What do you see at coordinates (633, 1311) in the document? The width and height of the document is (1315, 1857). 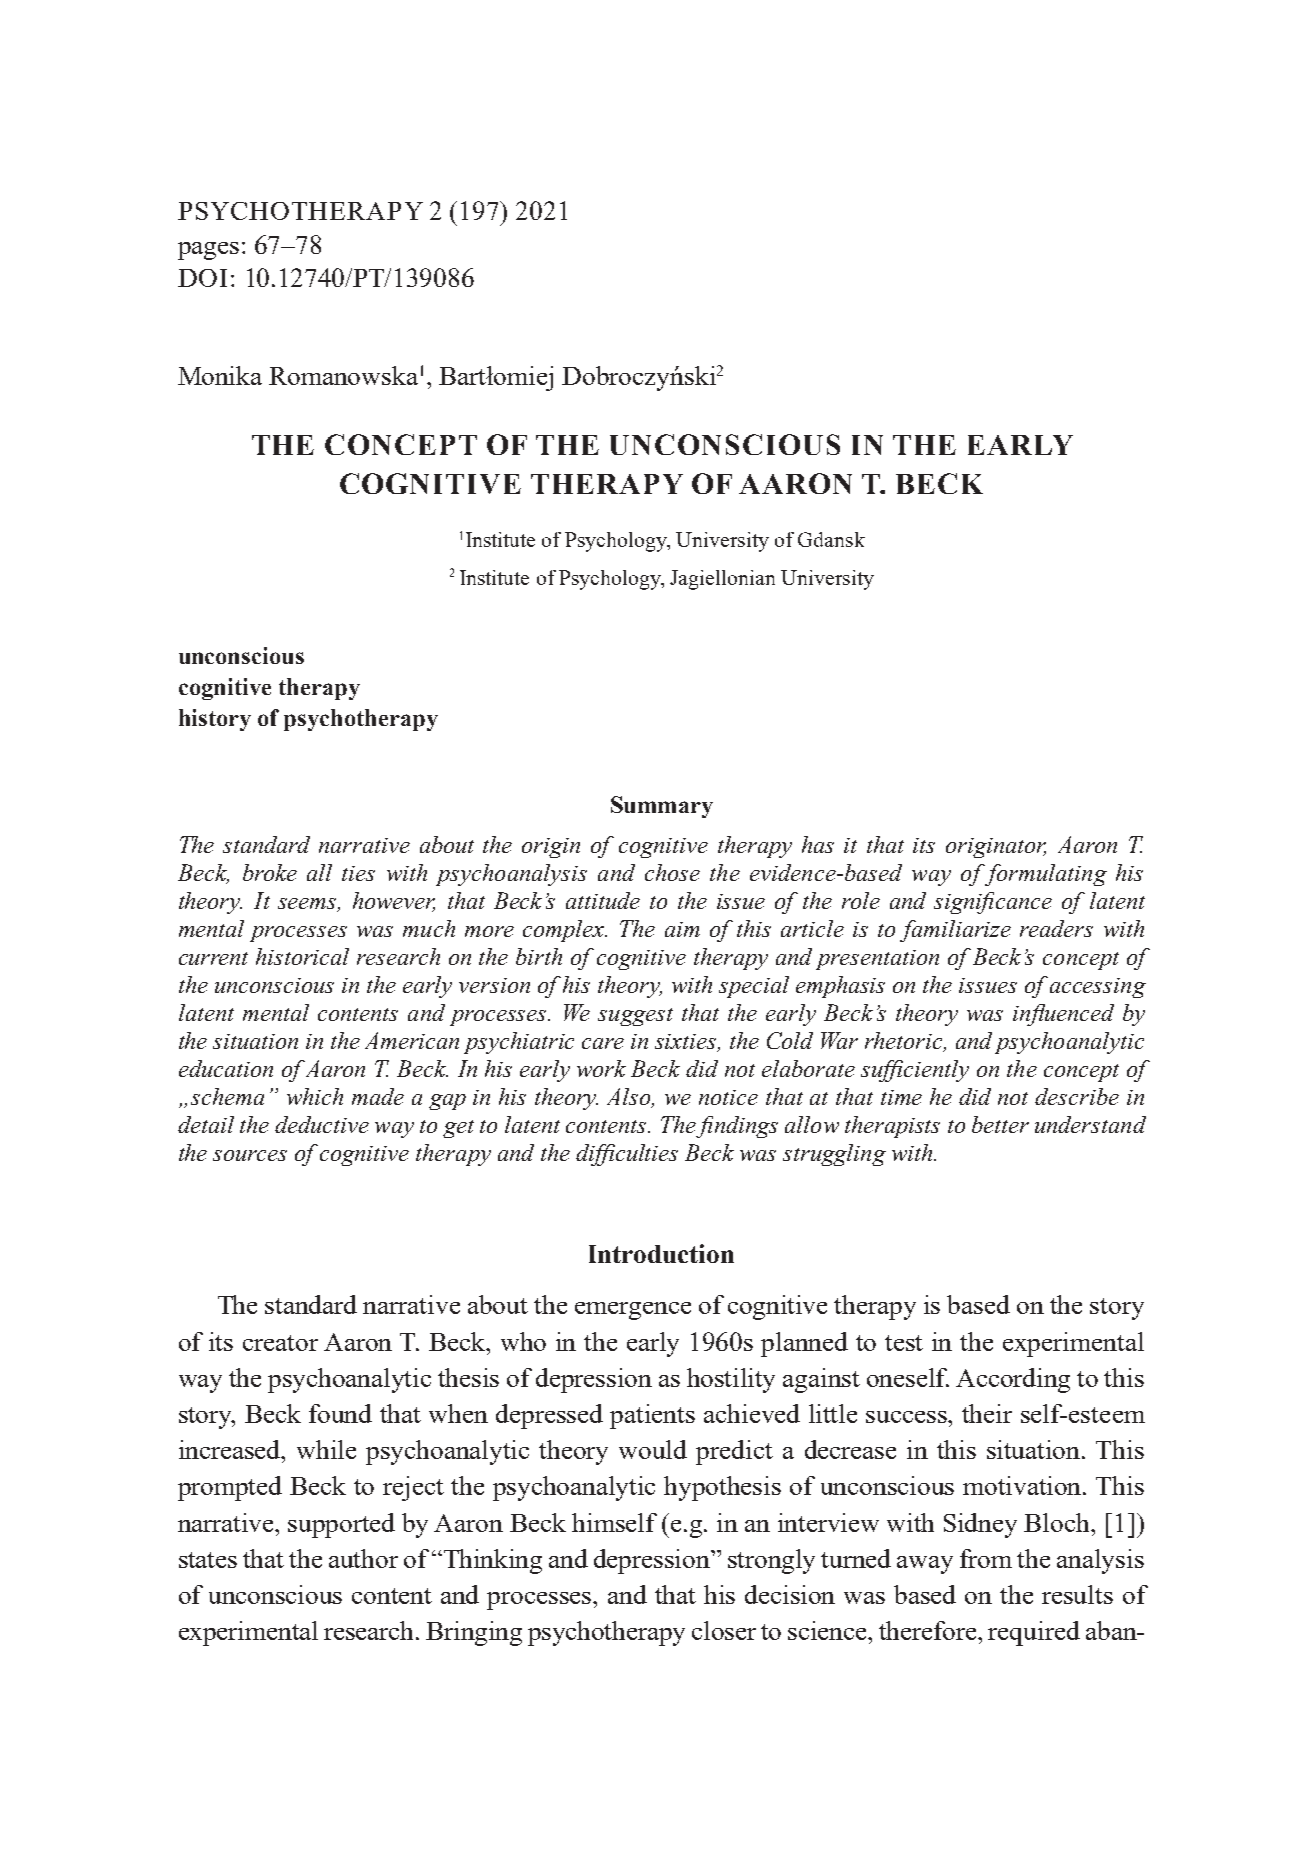 I see `emergence` at bounding box center [633, 1311].
